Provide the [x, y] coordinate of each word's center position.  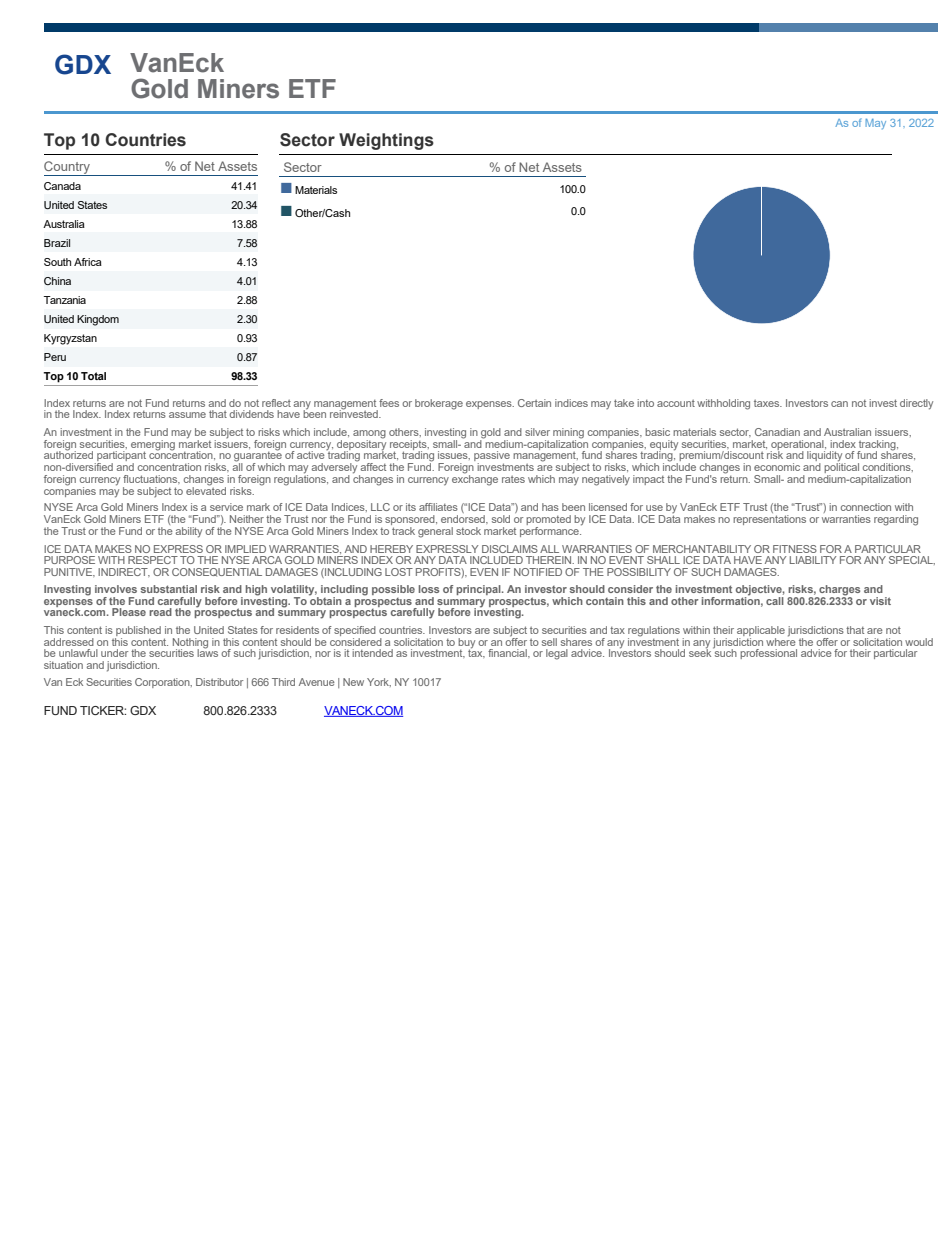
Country [68, 168]
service [226, 507]
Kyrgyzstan [70, 339]
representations [769, 520]
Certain [534, 403]
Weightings [386, 141]
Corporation [163, 683]
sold [501, 519]
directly [916, 404]
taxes [768, 403]
